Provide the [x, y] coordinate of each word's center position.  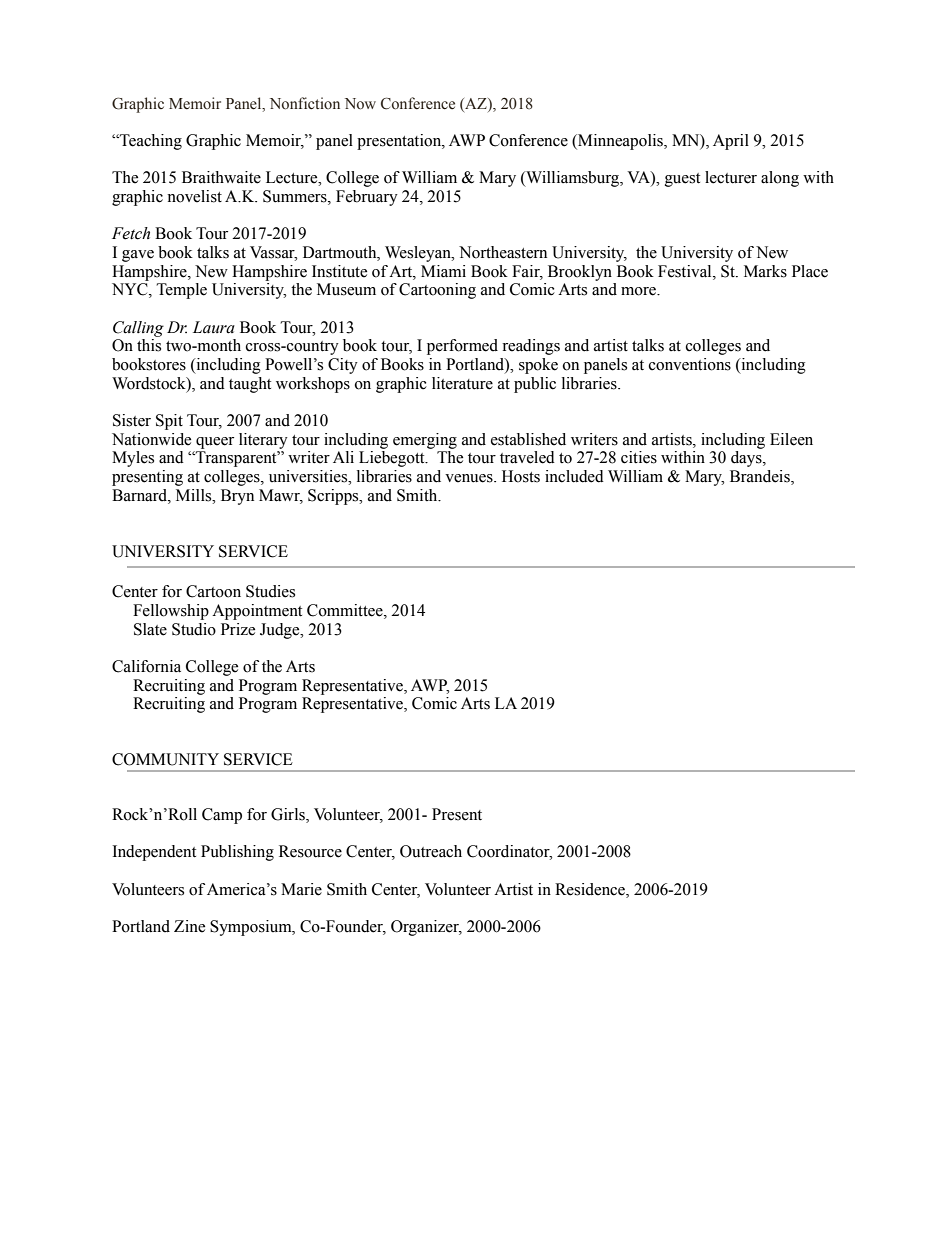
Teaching [150, 142]
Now [360, 104]
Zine [189, 926]
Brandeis [761, 477]
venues [470, 478]
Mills [195, 495]
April [731, 142]
